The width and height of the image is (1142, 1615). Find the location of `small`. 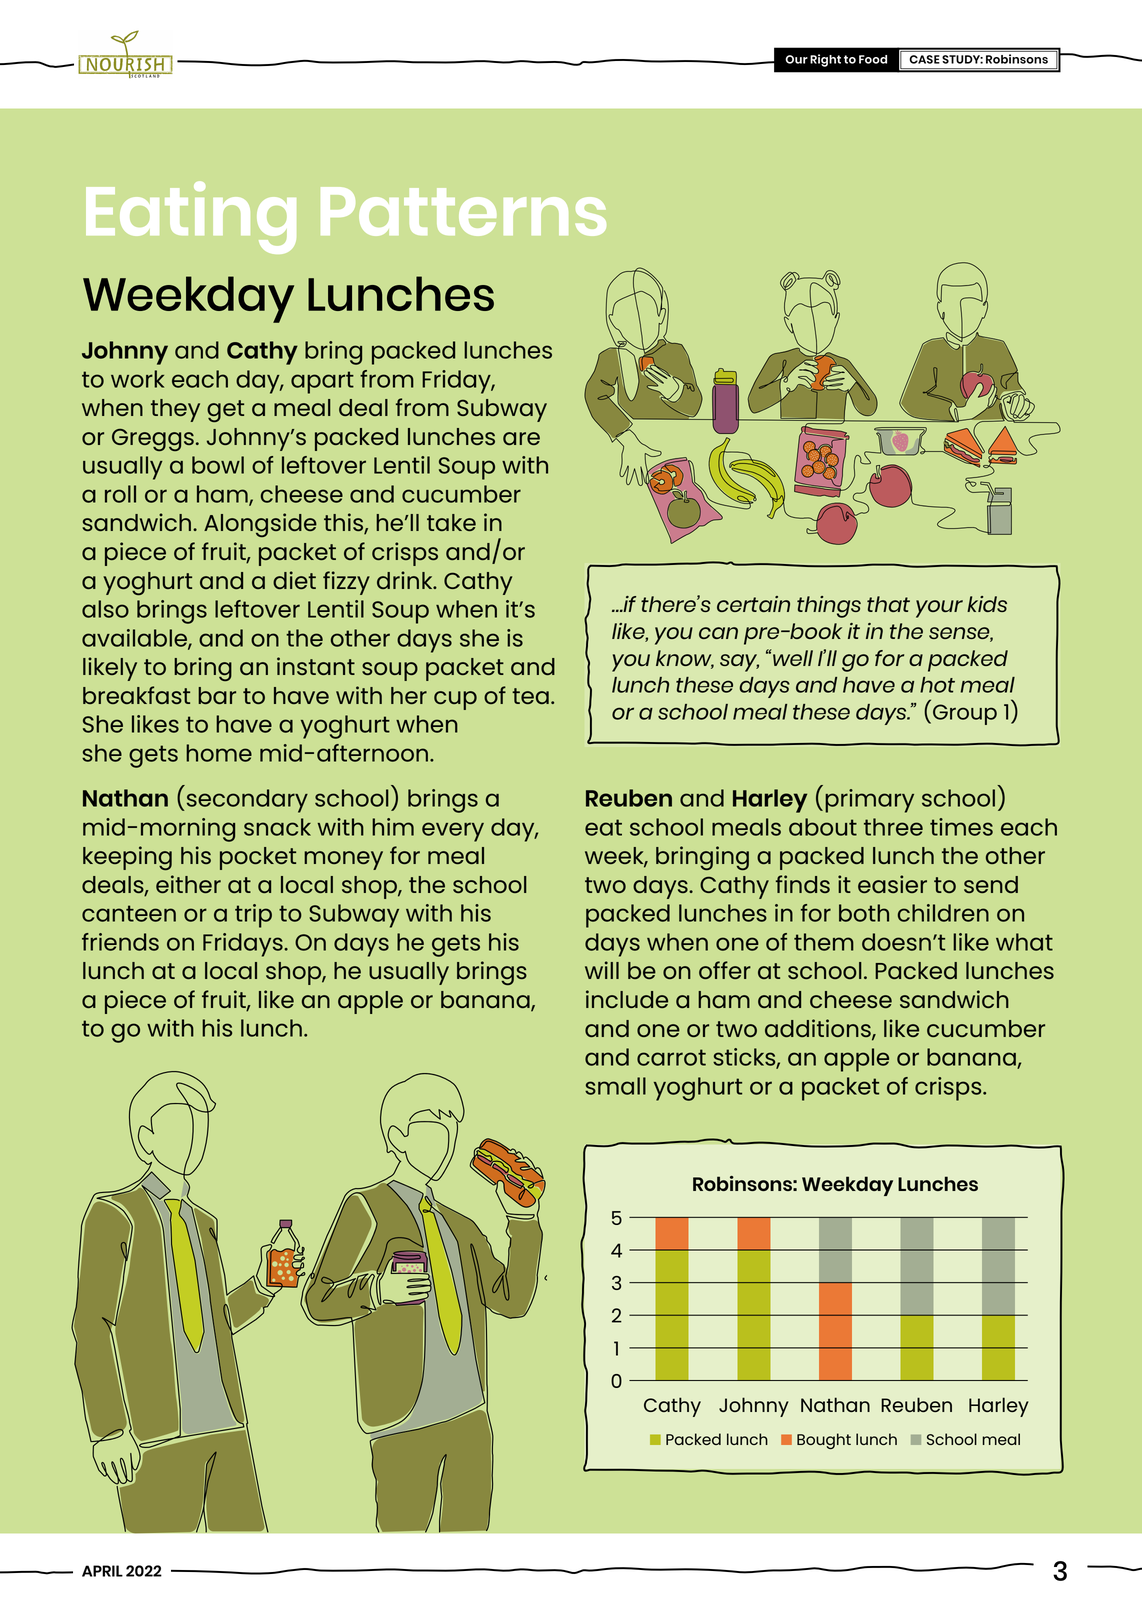

small is located at coordinates (615, 1086).
